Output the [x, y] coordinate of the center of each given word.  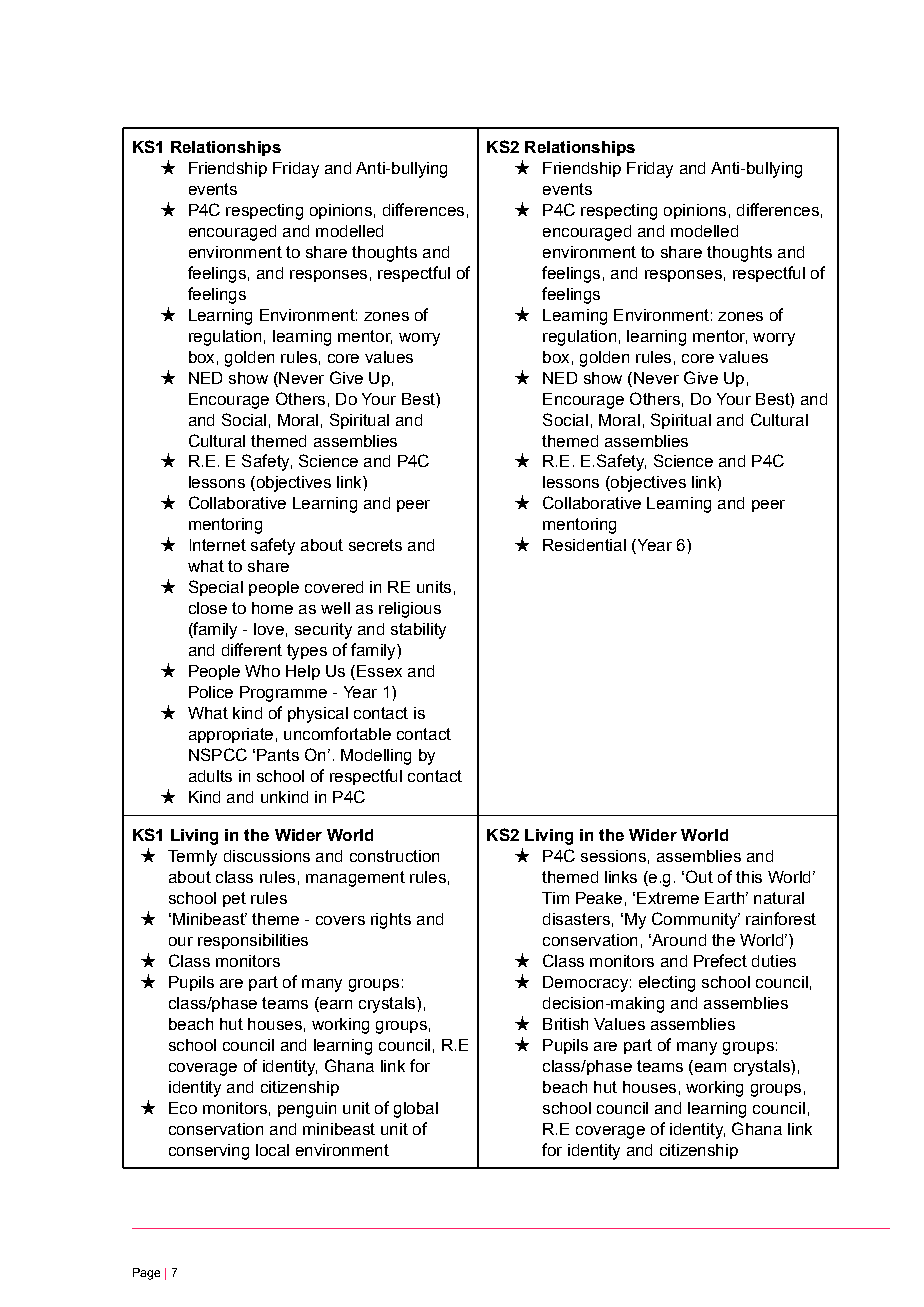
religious [410, 610]
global [416, 1110]
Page [146, 1274]
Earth [724, 898]
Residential [584, 545]
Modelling [376, 757]
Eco [183, 1108]
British [565, 1024]
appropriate [231, 735]
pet [234, 899]
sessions [613, 856]
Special [216, 588]
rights [391, 921]
